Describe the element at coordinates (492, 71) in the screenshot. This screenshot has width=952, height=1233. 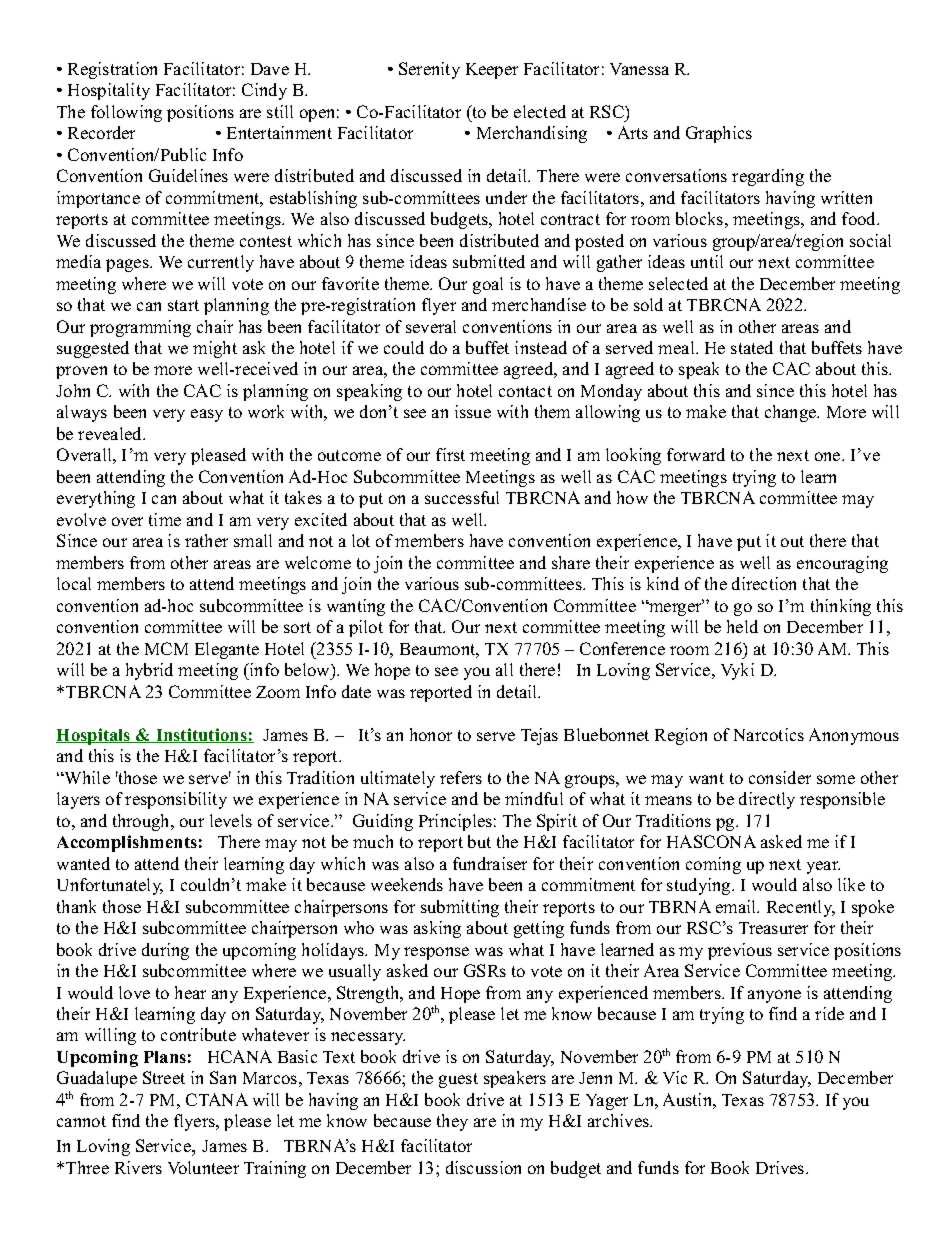
I see `Keeper` at that location.
